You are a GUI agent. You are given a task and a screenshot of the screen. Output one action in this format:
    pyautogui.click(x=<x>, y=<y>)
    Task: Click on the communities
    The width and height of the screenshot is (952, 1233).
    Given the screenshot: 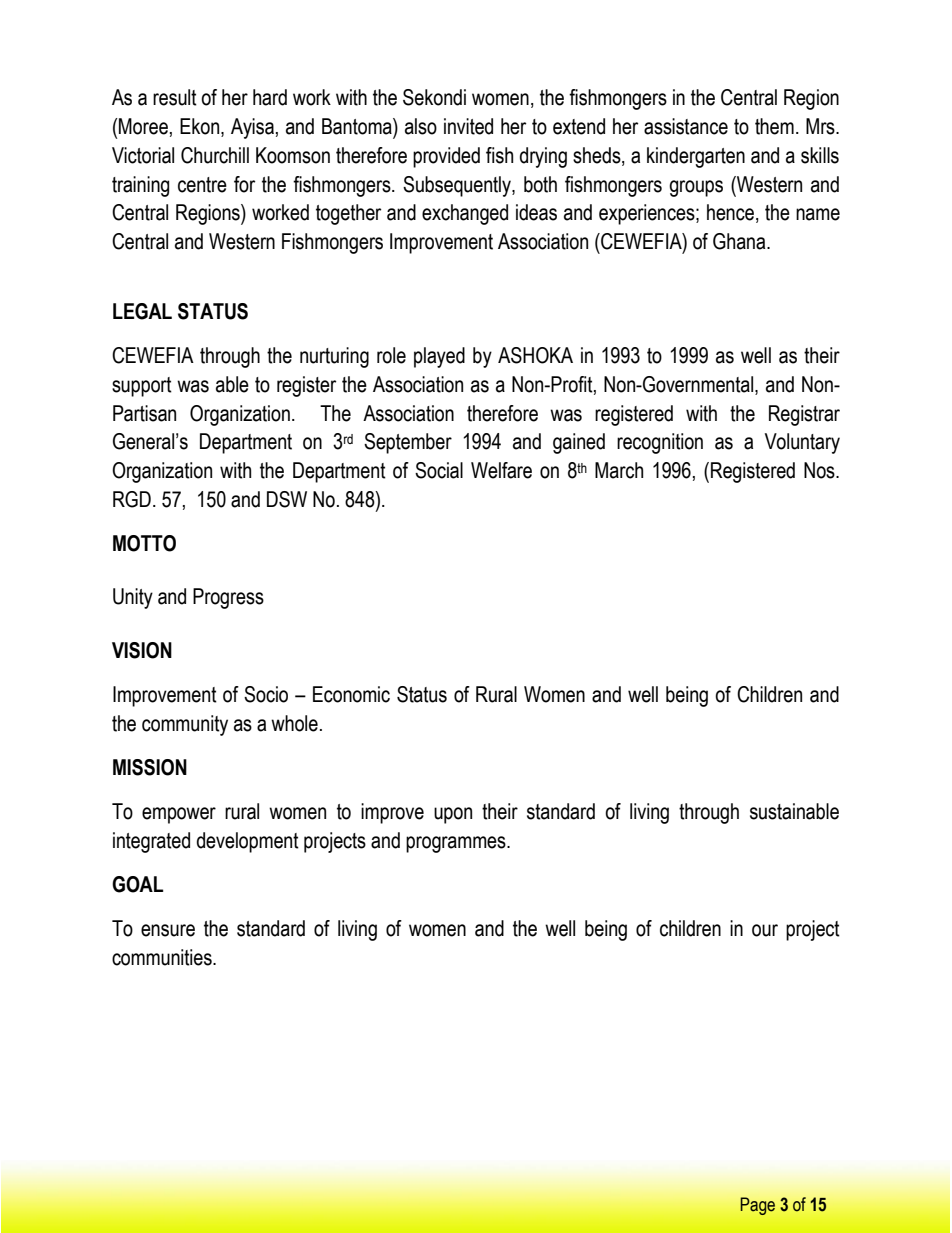 What is the action you would take?
    pyautogui.click(x=163, y=957)
